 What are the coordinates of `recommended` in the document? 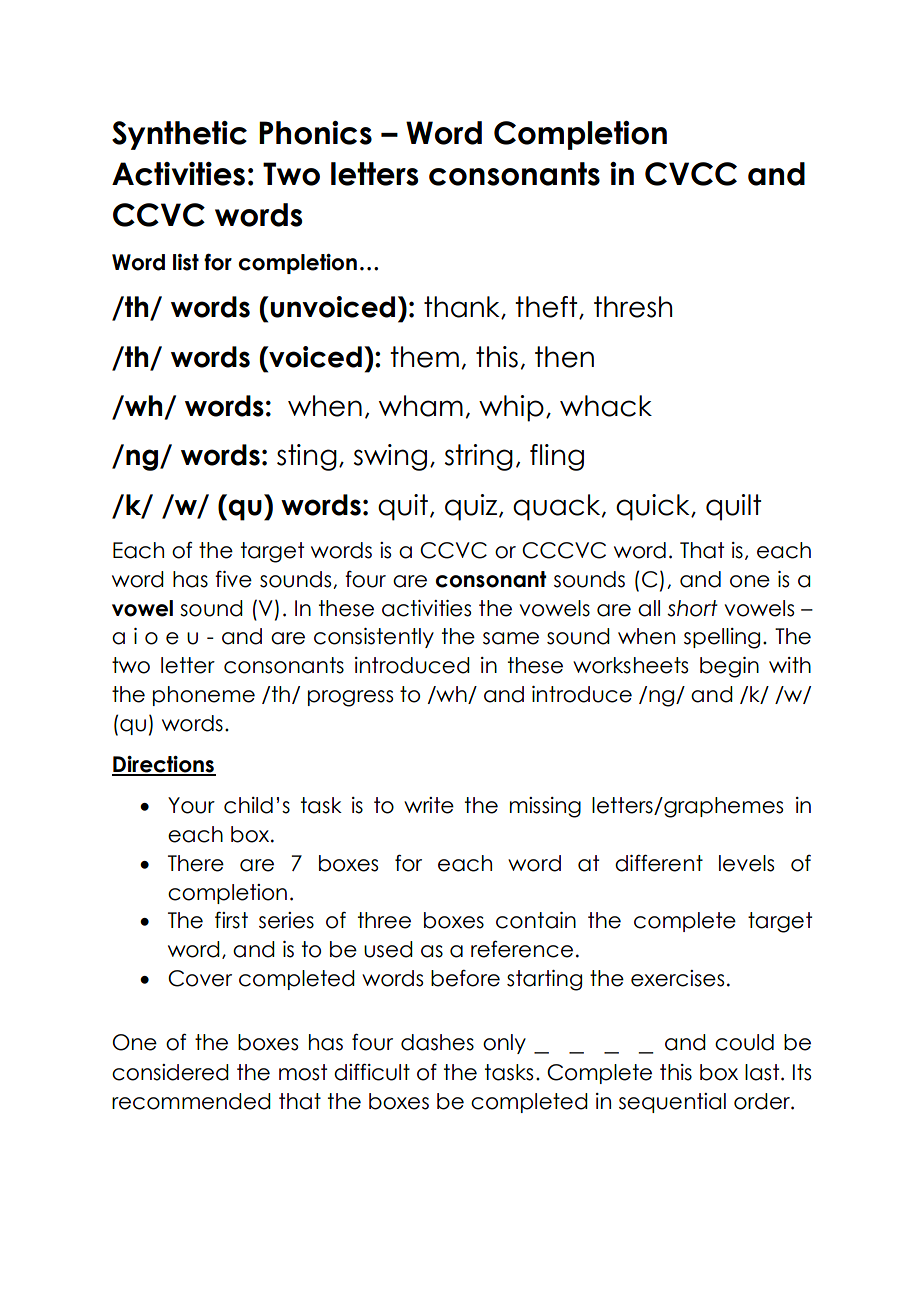 It's located at (191, 1101).
